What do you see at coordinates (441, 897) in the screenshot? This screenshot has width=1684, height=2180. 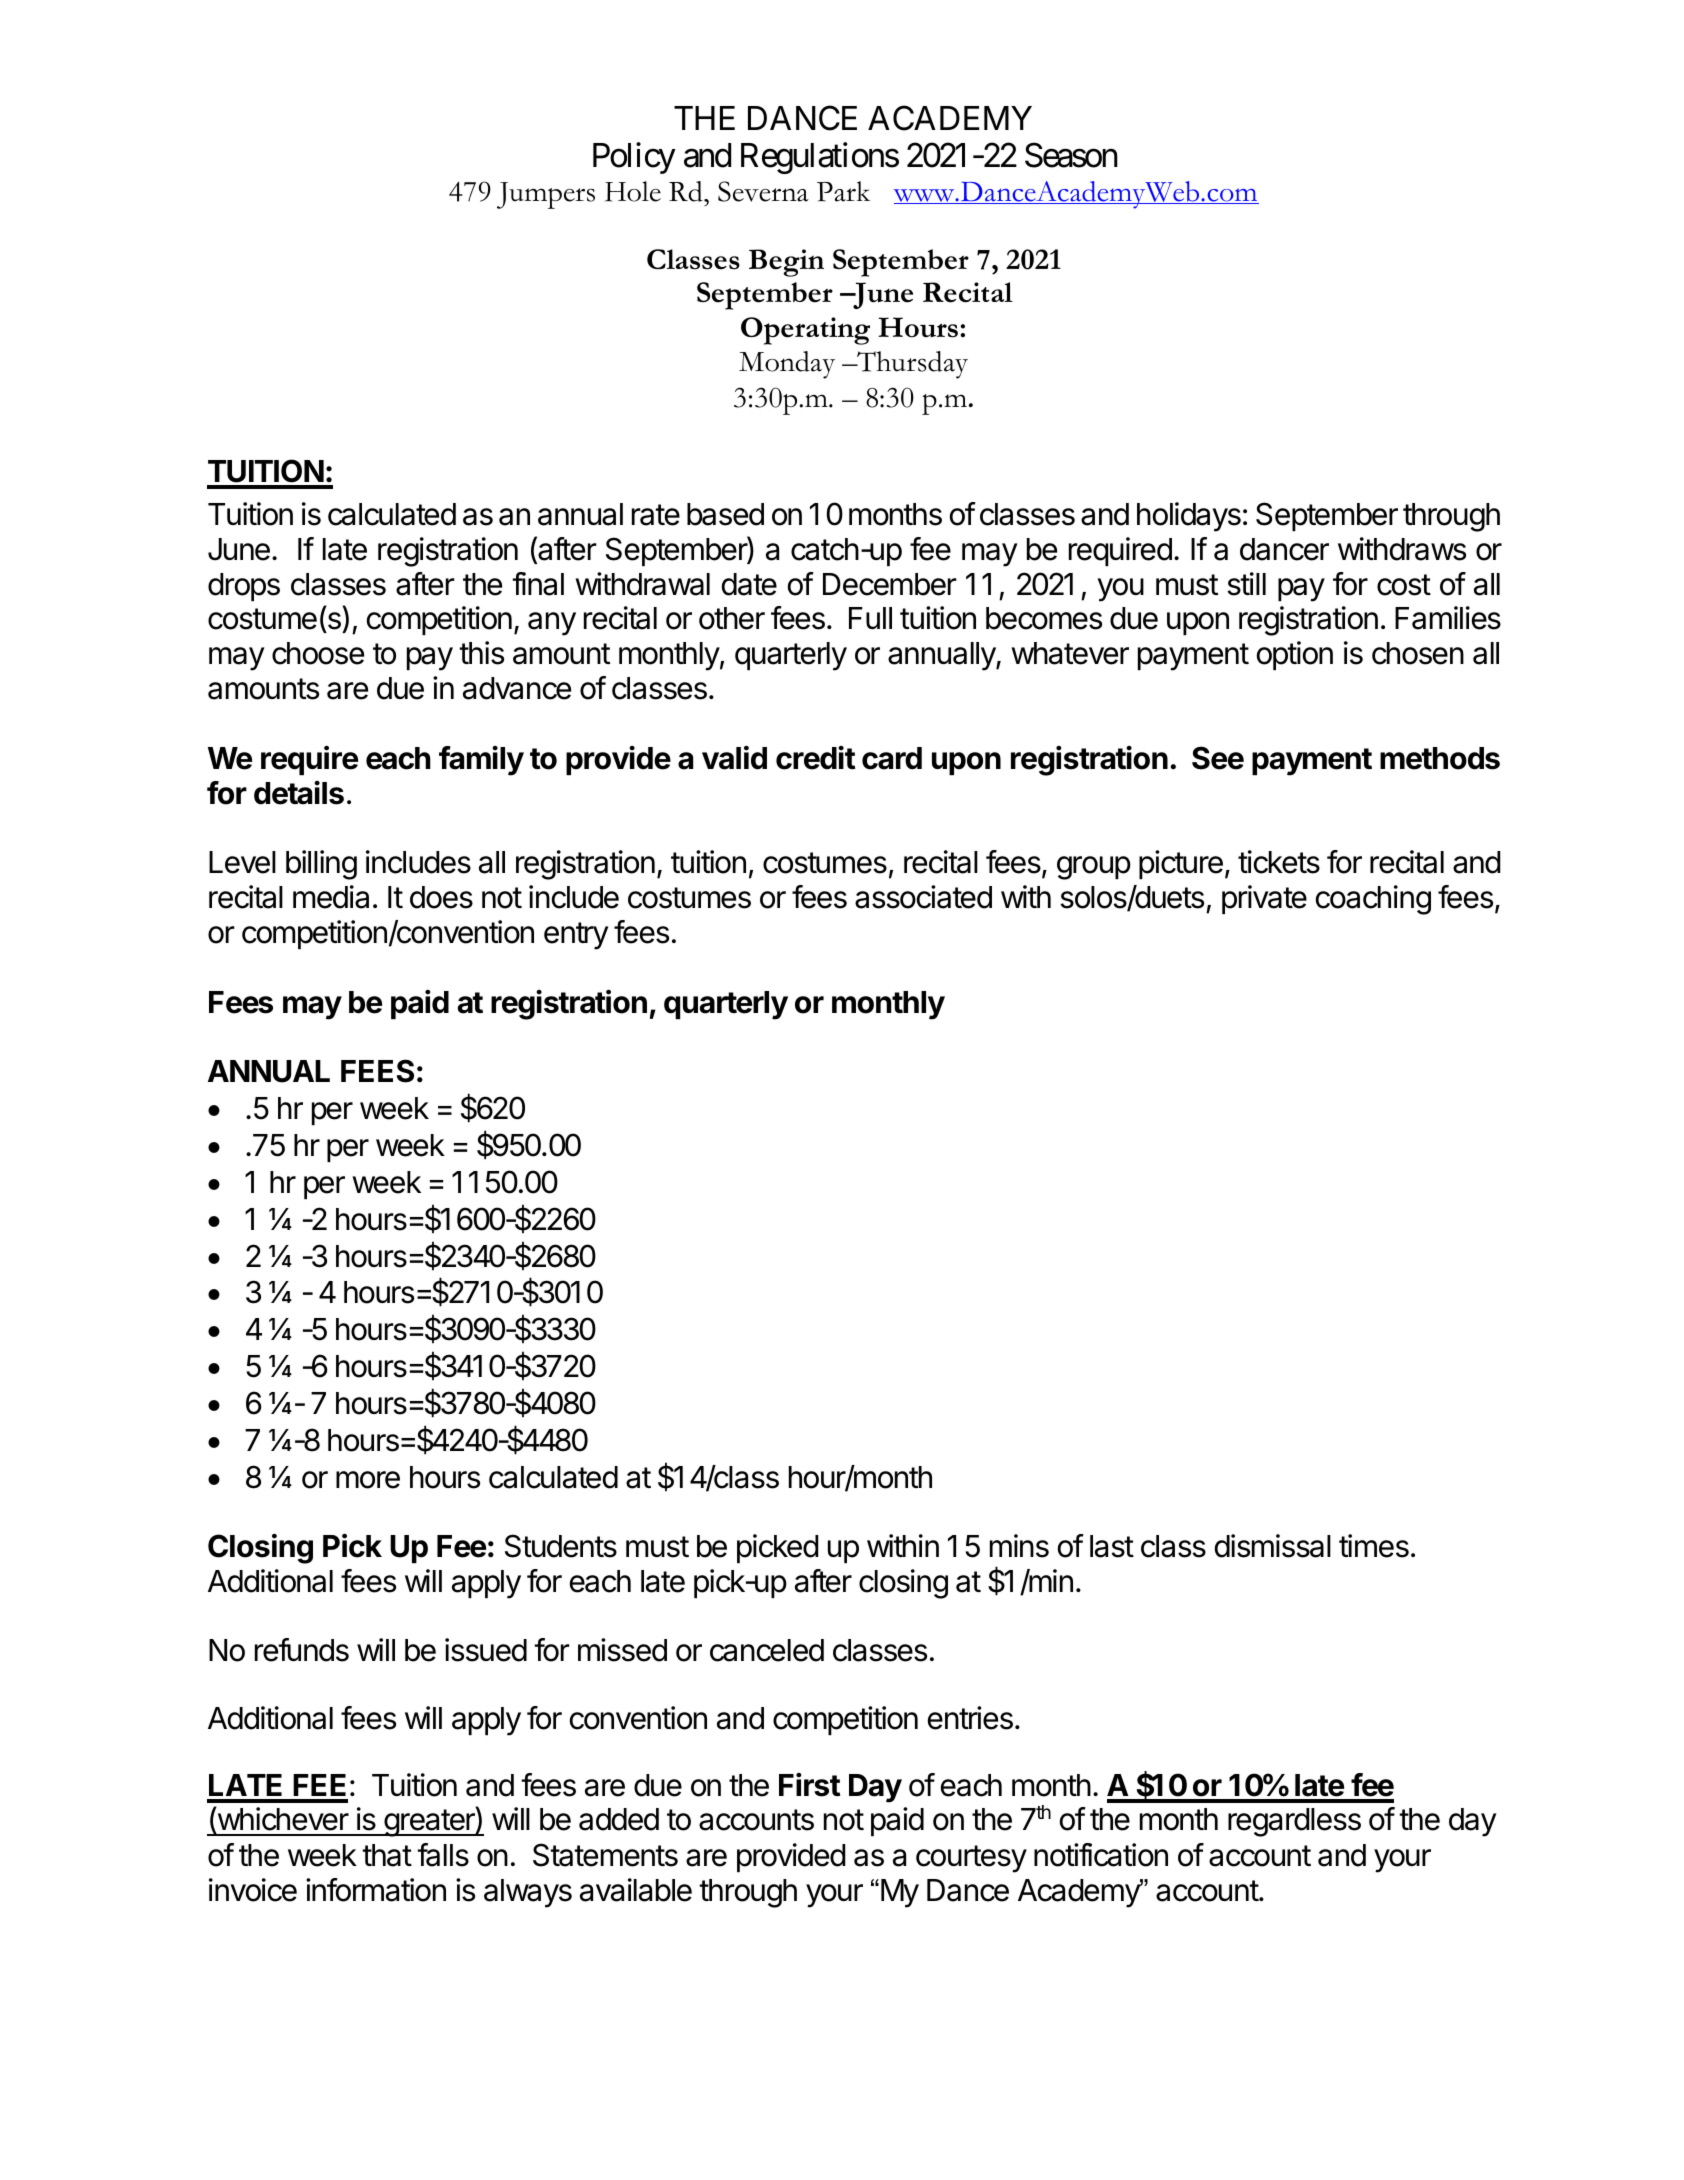 I see `does` at bounding box center [441, 897].
